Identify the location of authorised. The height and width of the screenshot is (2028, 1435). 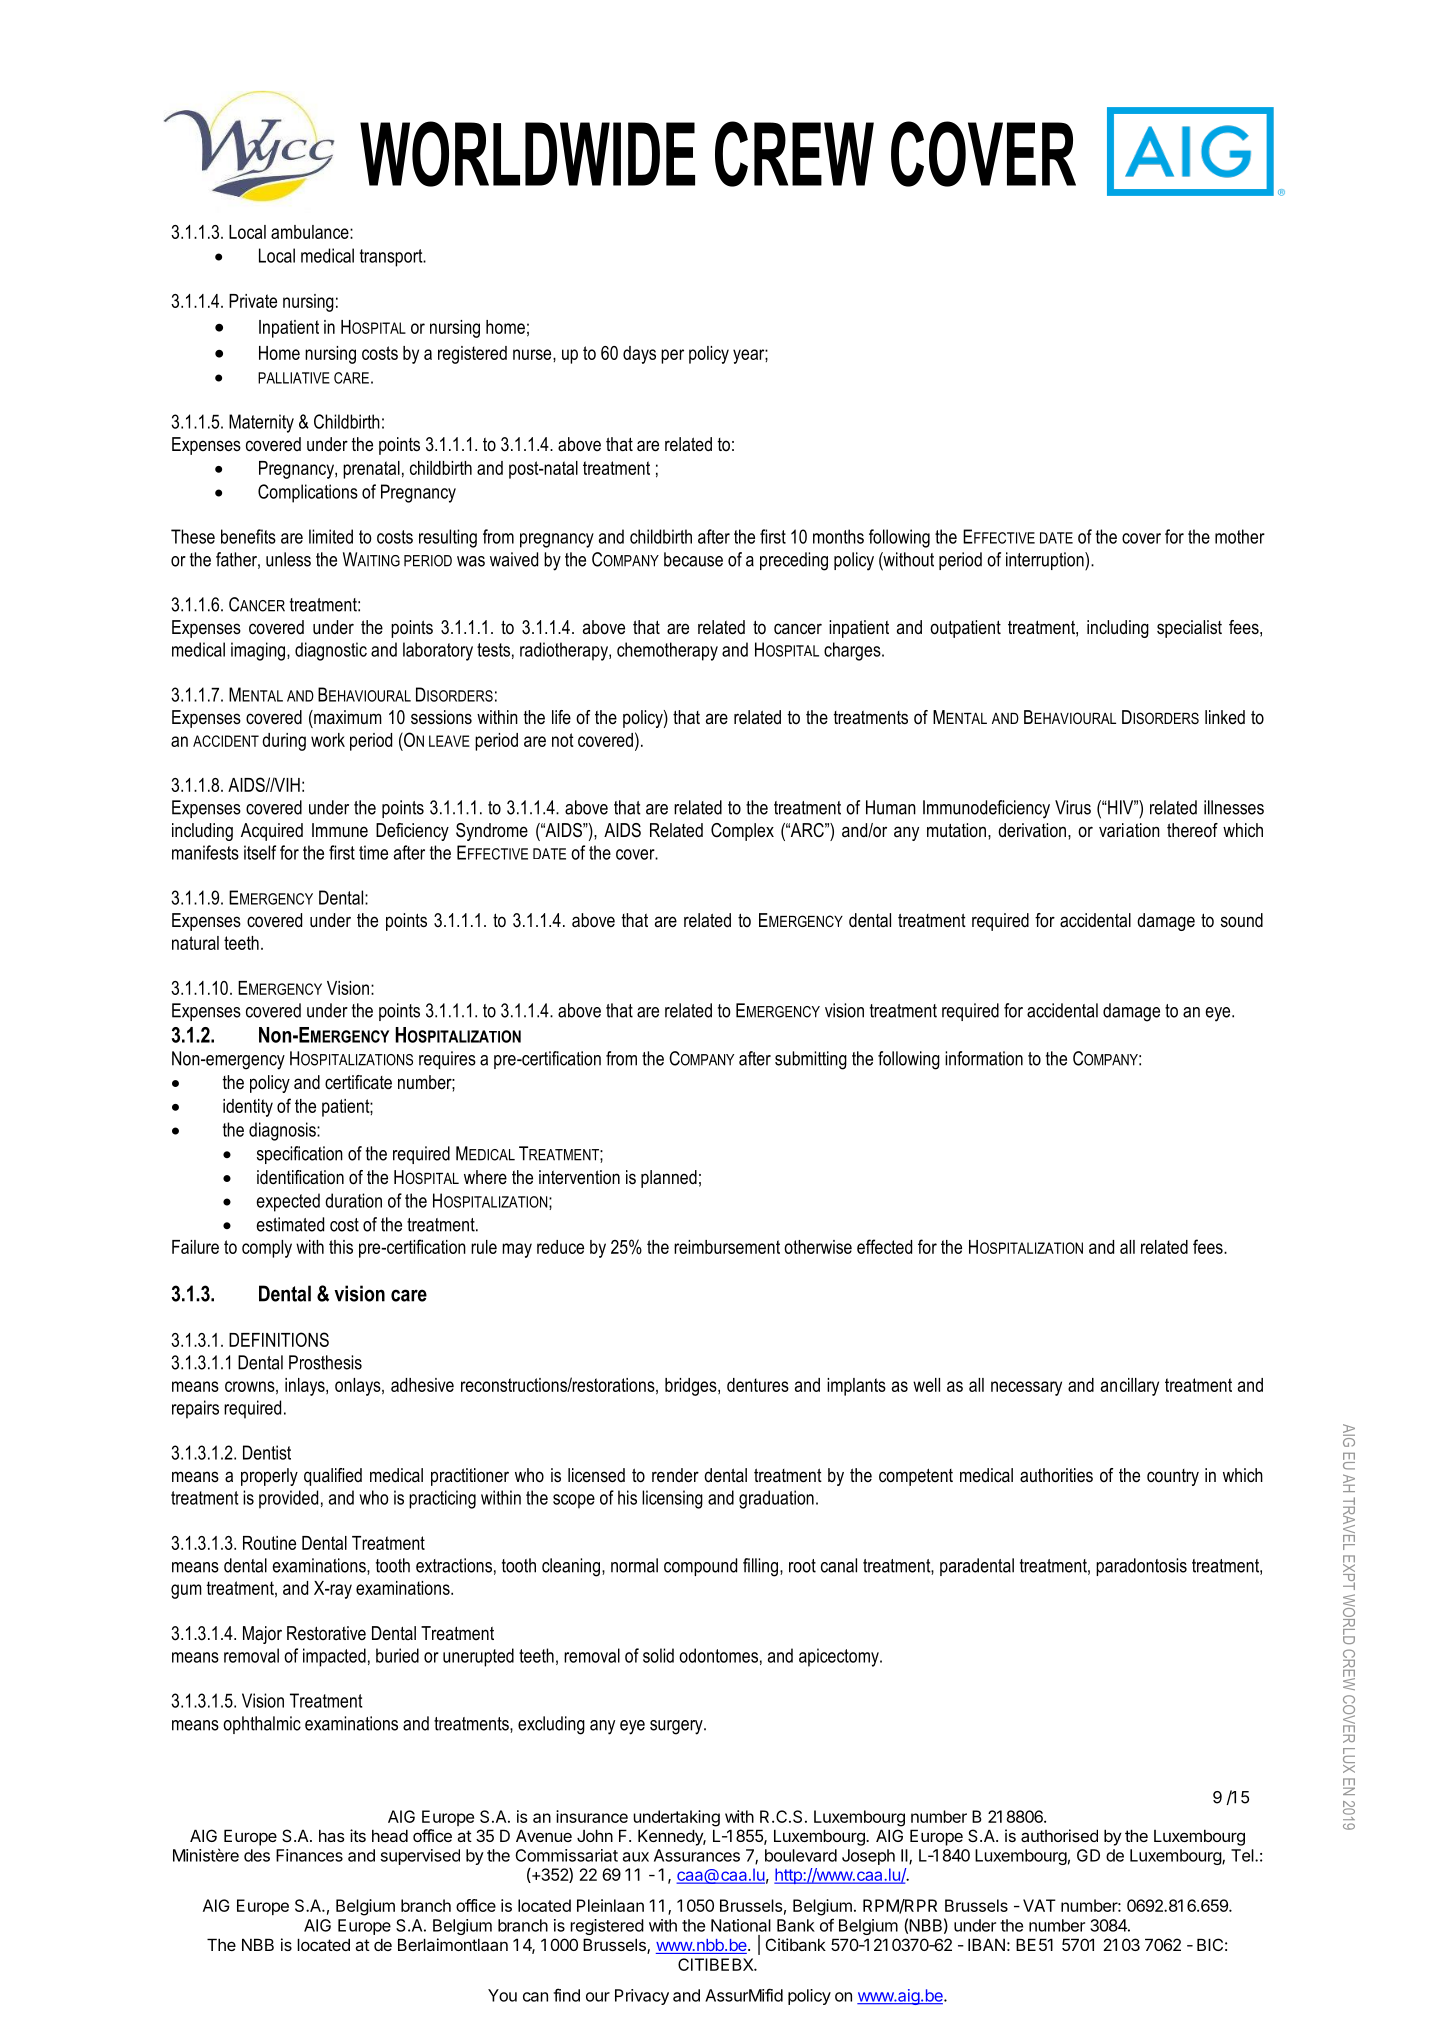
(1059, 1835).
